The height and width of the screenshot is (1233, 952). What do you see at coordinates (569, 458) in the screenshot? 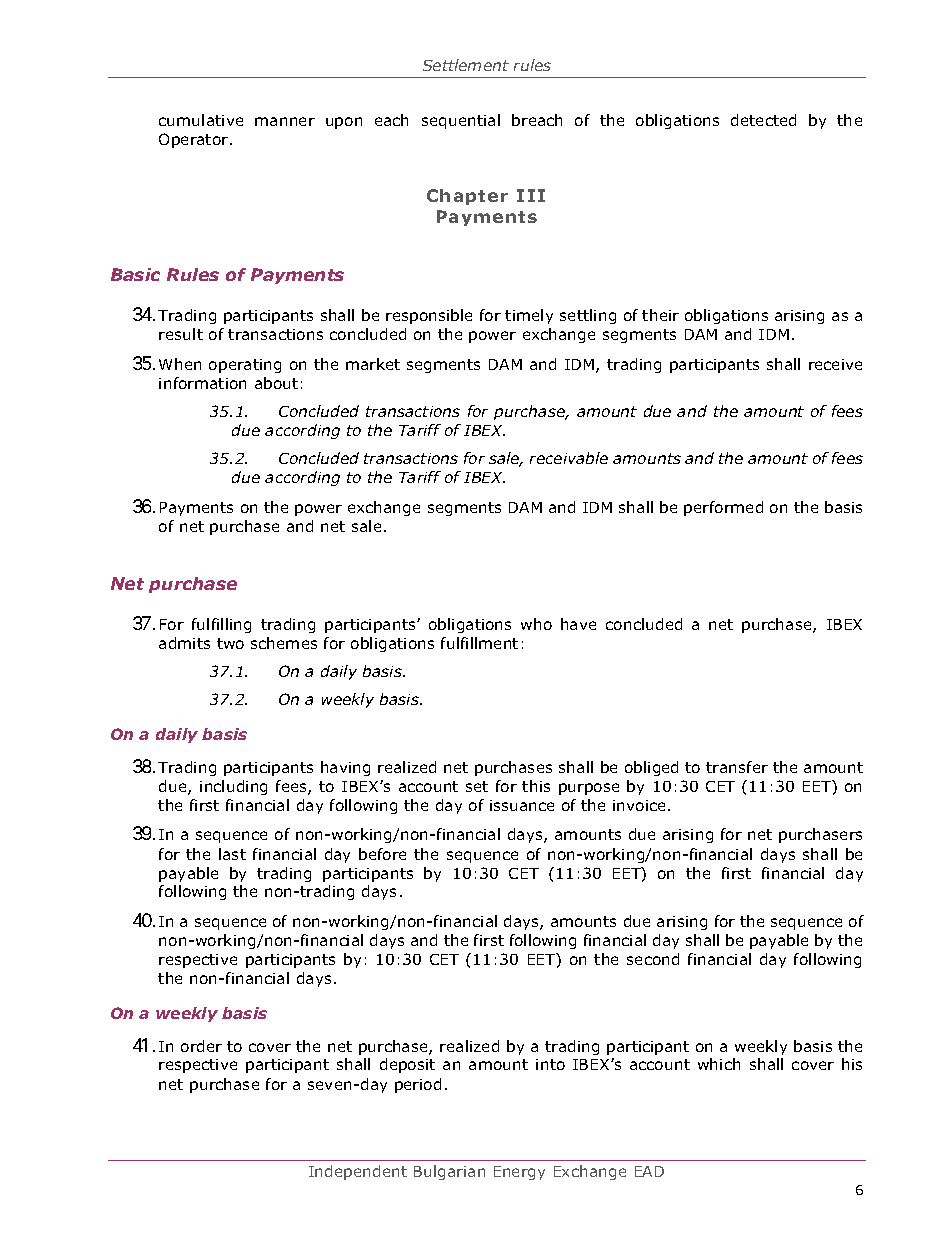
I see `receivable` at bounding box center [569, 458].
